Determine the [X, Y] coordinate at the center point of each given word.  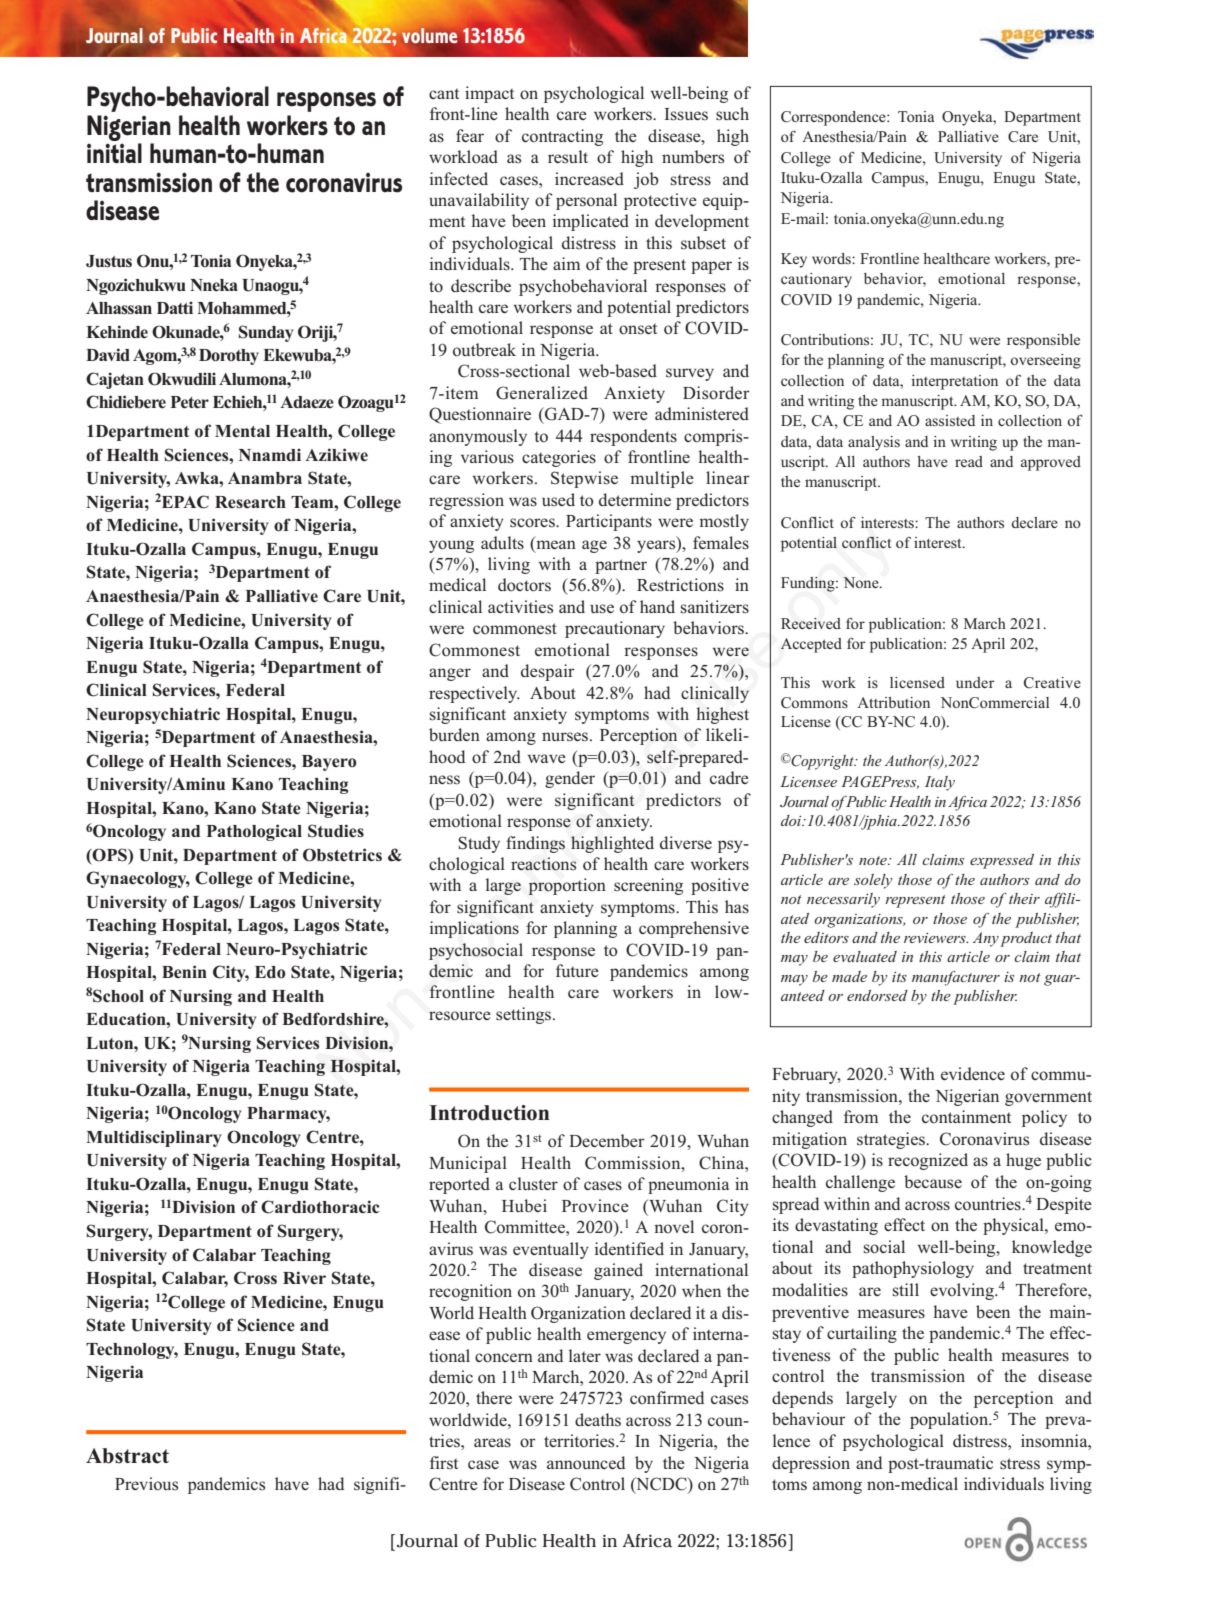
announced [586, 1463]
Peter [190, 402]
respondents [633, 437]
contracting [562, 137]
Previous [146, 1484]
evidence [973, 1073]
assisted [950, 420]
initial [114, 153]
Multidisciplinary [154, 1138]
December [607, 1140]
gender [570, 779]
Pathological [254, 832]
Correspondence [834, 118]
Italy [940, 783]
